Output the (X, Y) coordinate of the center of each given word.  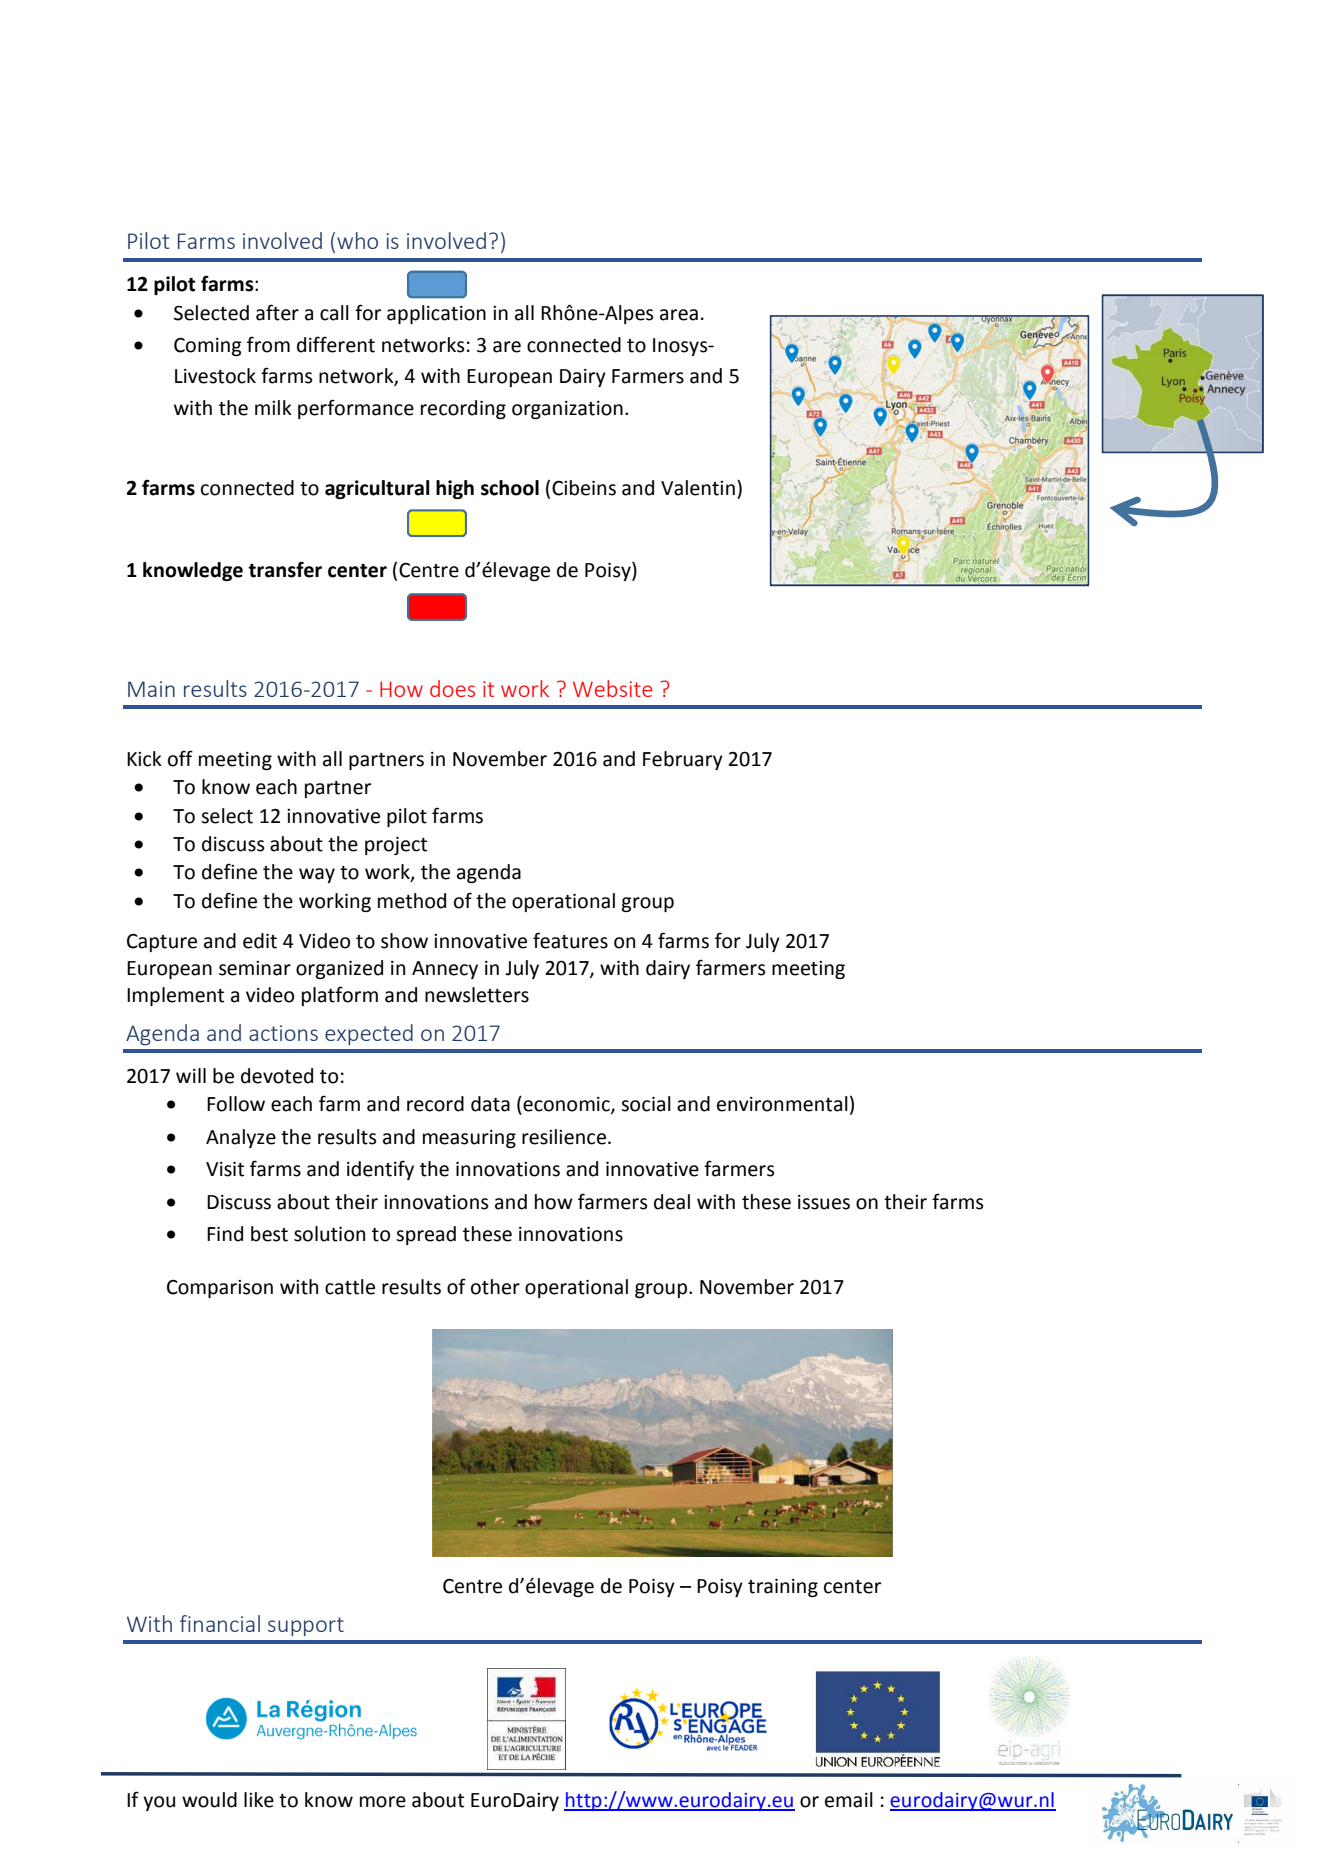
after (277, 312)
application (436, 314)
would (209, 1800)
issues (824, 1202)
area (679, 315)
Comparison (220, 1289)
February (683, 760)
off (180, 758)
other (495, 1287)
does (452, 688)
